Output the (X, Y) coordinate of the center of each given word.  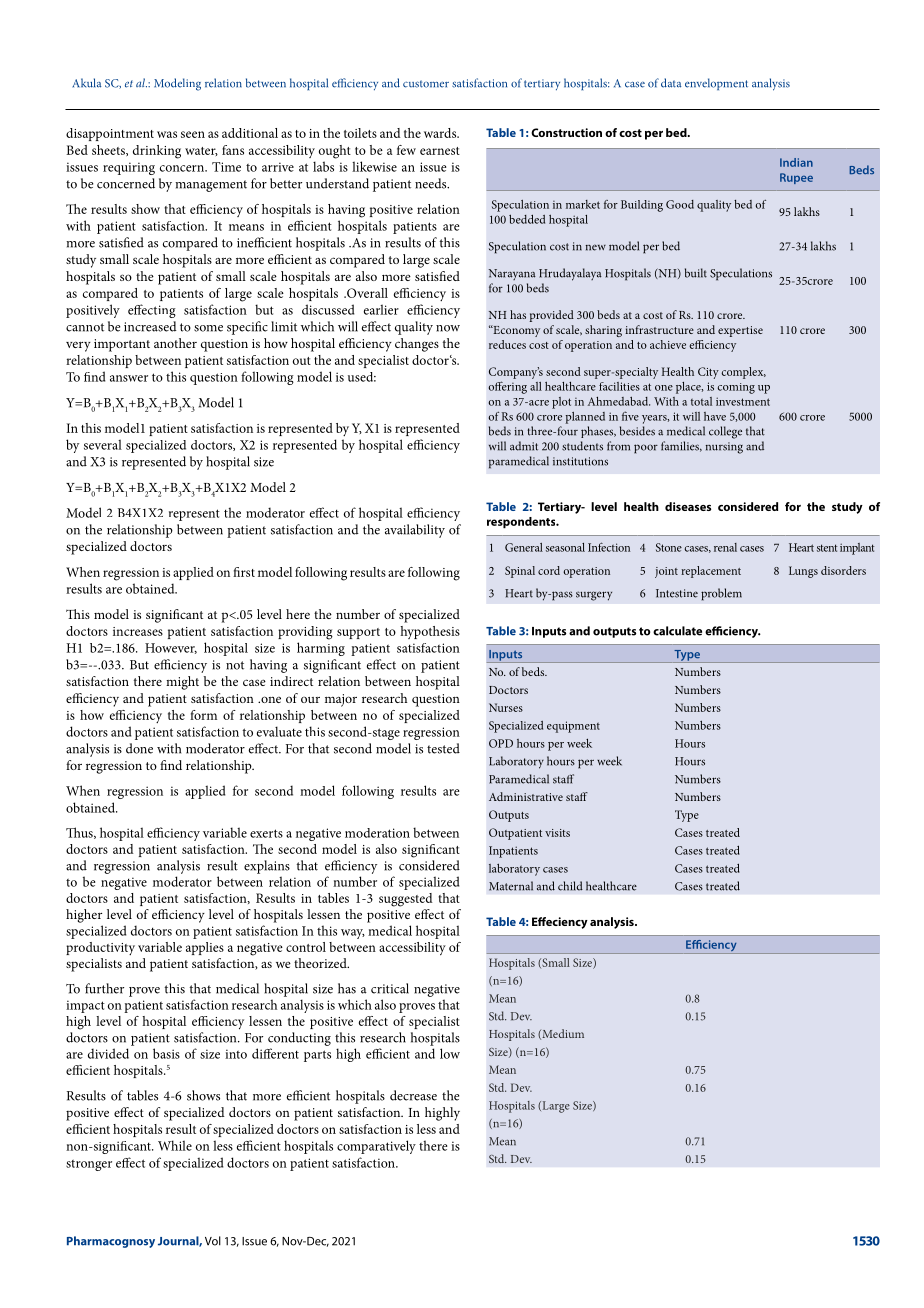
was (167, 134)
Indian (796, 162)
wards (441, 133)
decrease (413, 1095)
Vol (213, 1241)
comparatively (376, 1147)
